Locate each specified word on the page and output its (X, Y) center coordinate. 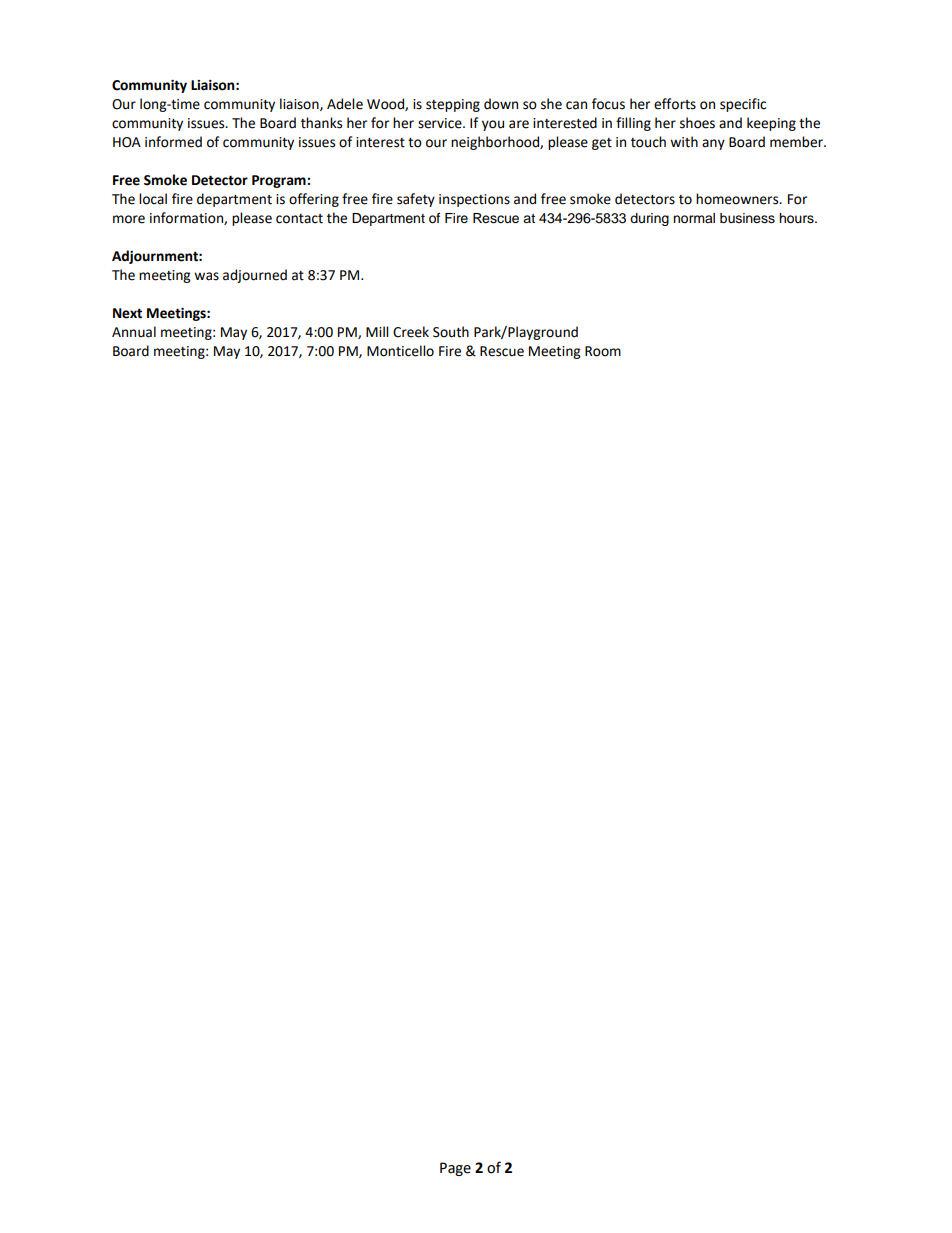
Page (455, 1169)
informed (173, 142)
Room (603, 351)
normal (694, 218)
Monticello (400, 351)
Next (127, 313)
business (747, 218)
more (129, 219)
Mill (377, 331)
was (206, 276)
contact (299, 219)
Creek (411, 332)
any (713, 144)
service (441, 123)
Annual (134, 332)
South (451, 332)
